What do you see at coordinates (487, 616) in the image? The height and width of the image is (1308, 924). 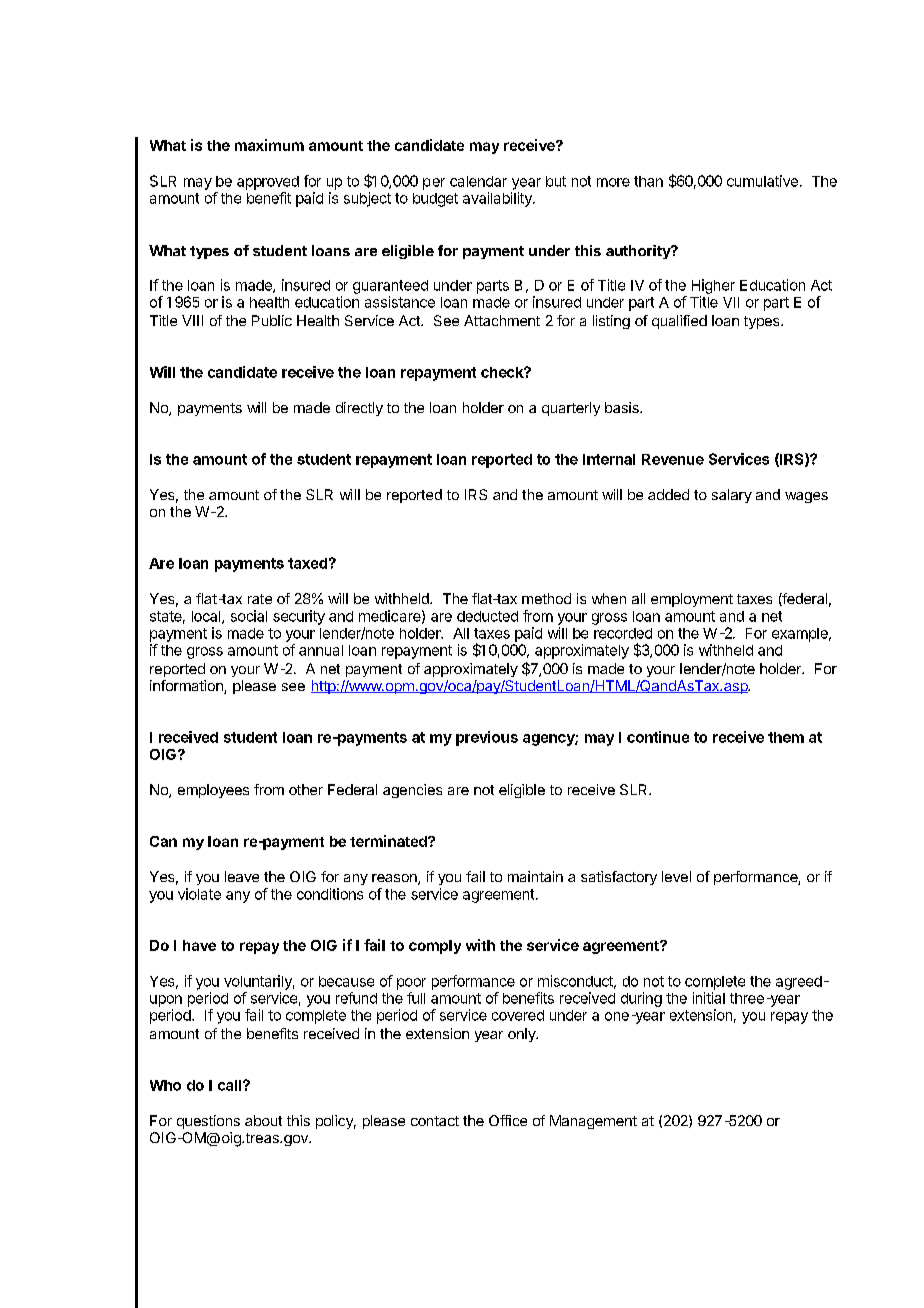 I see `deducted` at bounding box center [487, 616].
